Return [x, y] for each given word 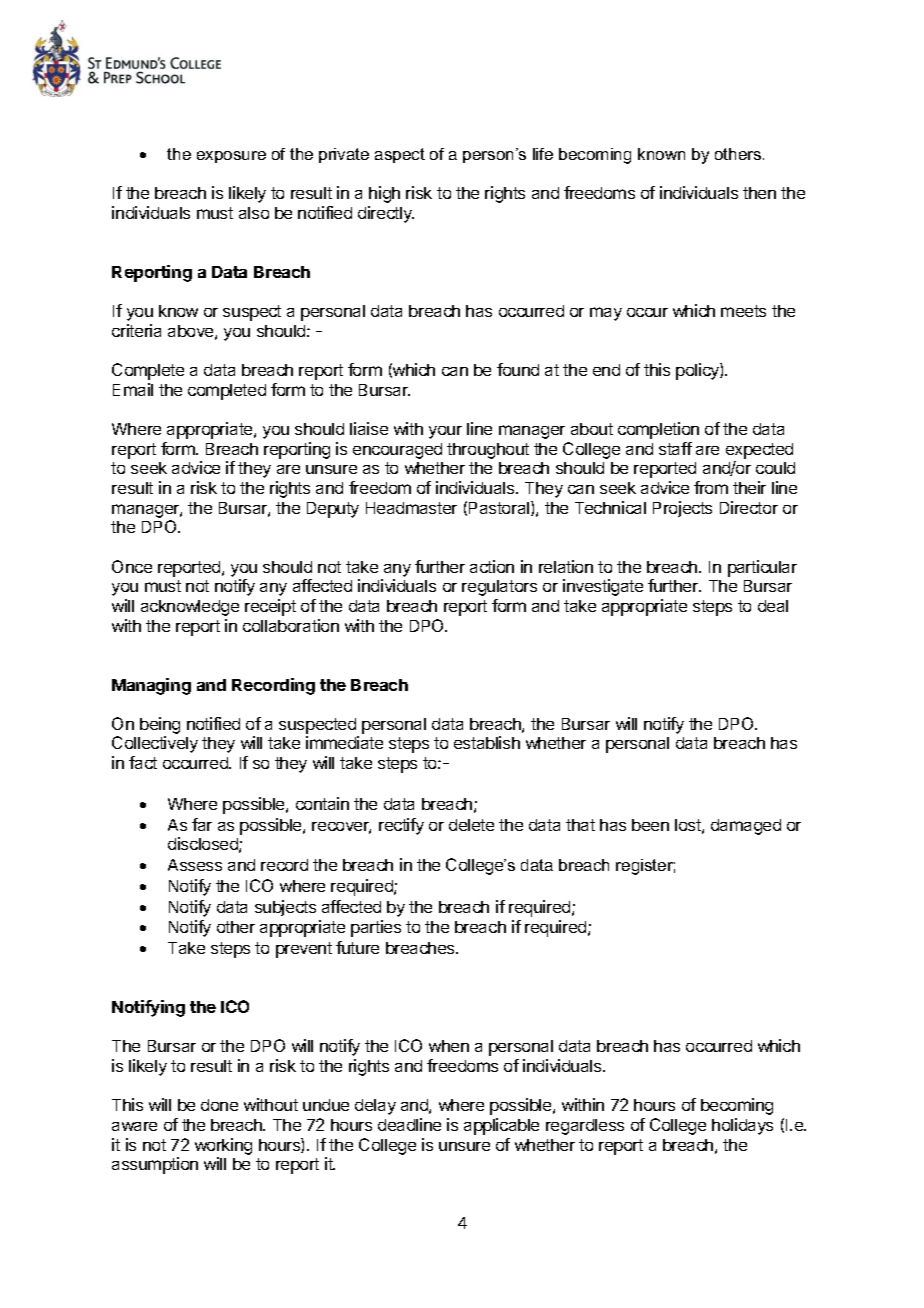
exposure [231, 157]
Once [132, 566]
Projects [682, 509]
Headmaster [411, 508]
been [650, 825]
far [202, 824]
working [223, 1146]
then [759, 193]
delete [471, 825]
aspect [400, 155]
